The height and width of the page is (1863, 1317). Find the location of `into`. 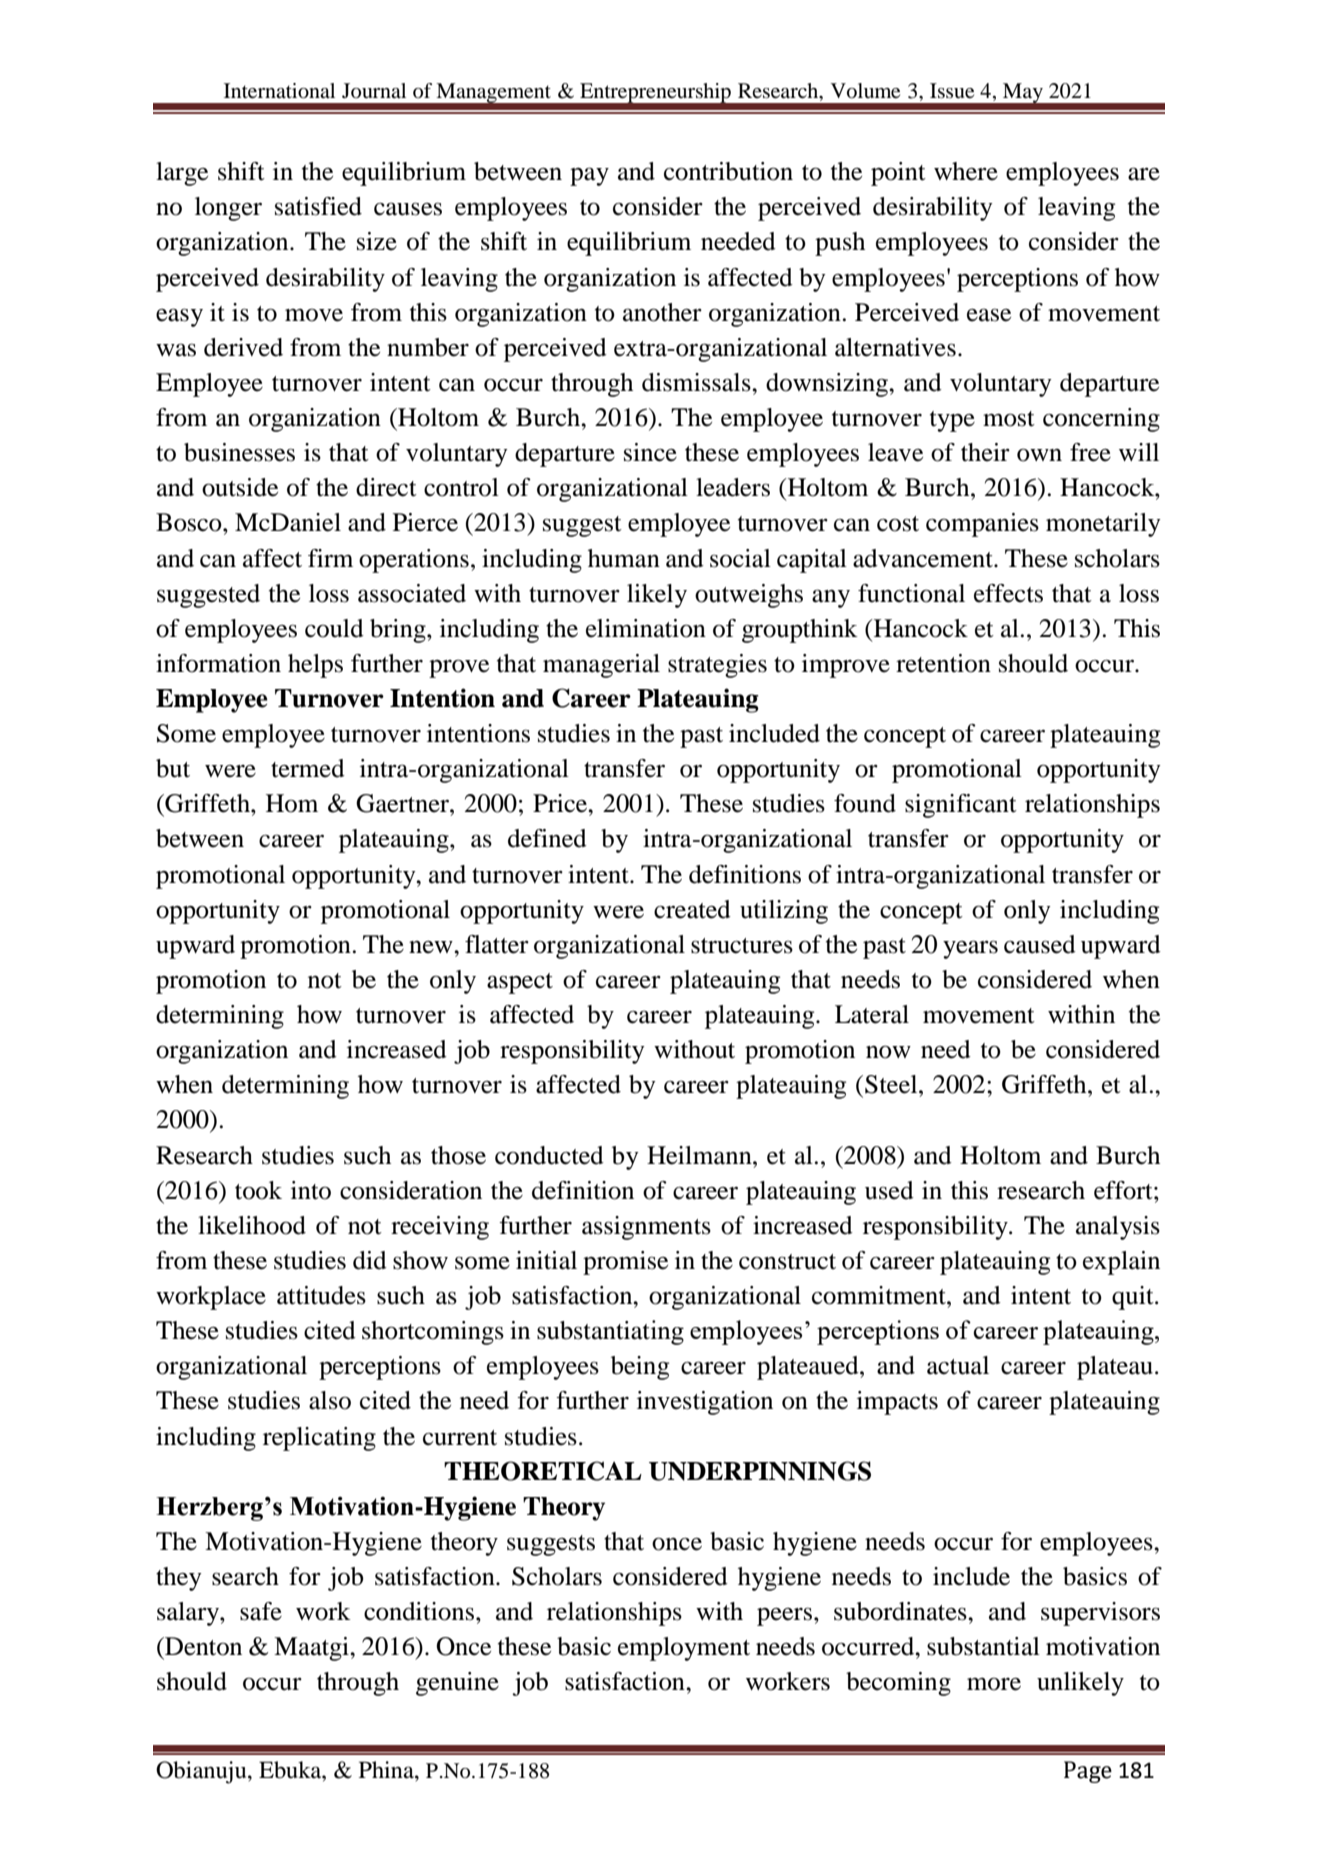

into is located at coordinates (311, 1190).
